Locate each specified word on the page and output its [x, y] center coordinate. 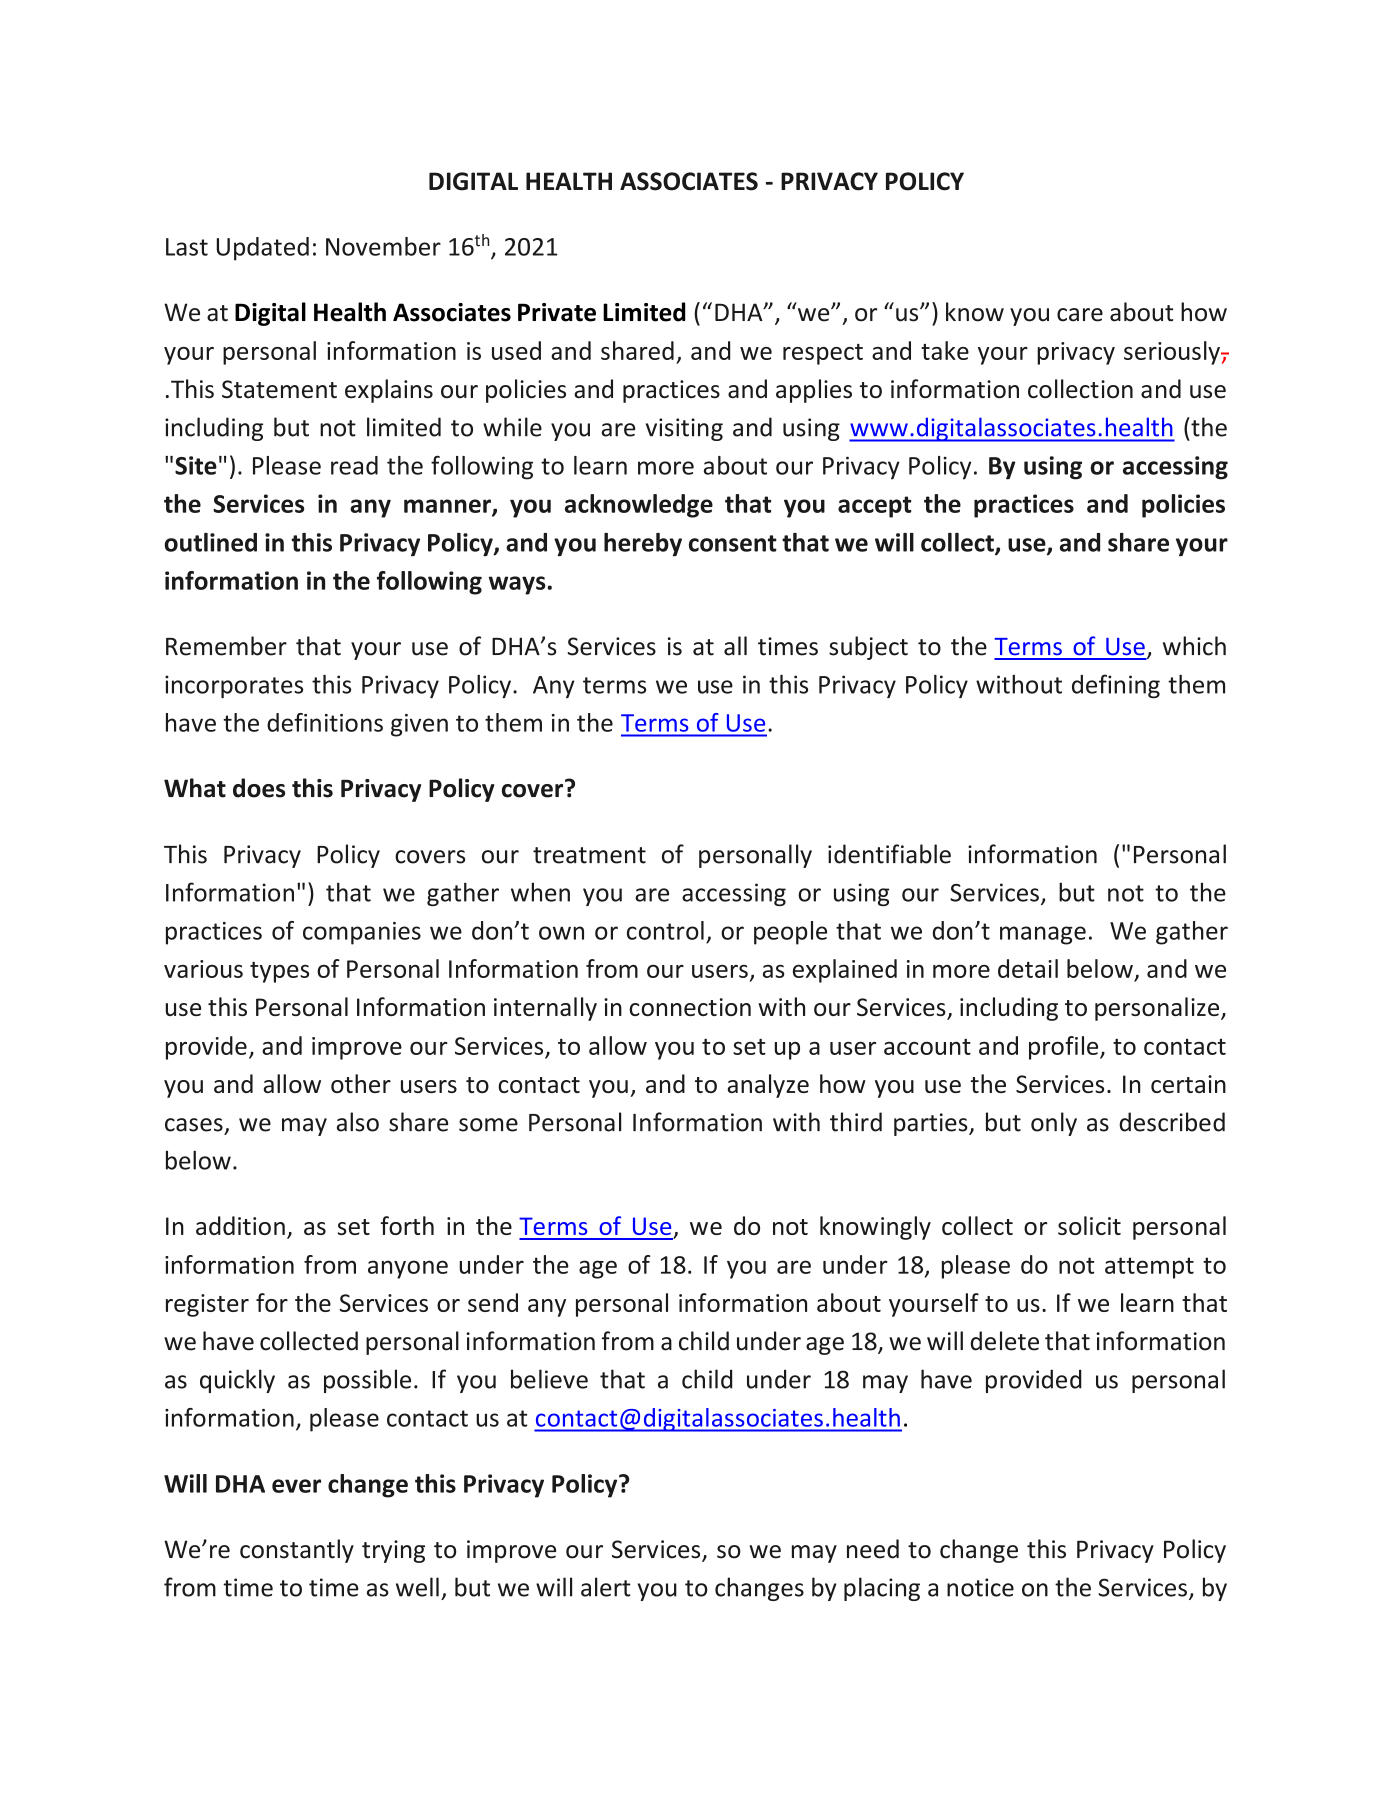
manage [1043, 935]
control [665, 930]
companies [362, 933]
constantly [297, 1551]
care [1080, 315]
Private [557, 312]
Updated [263, 249]
